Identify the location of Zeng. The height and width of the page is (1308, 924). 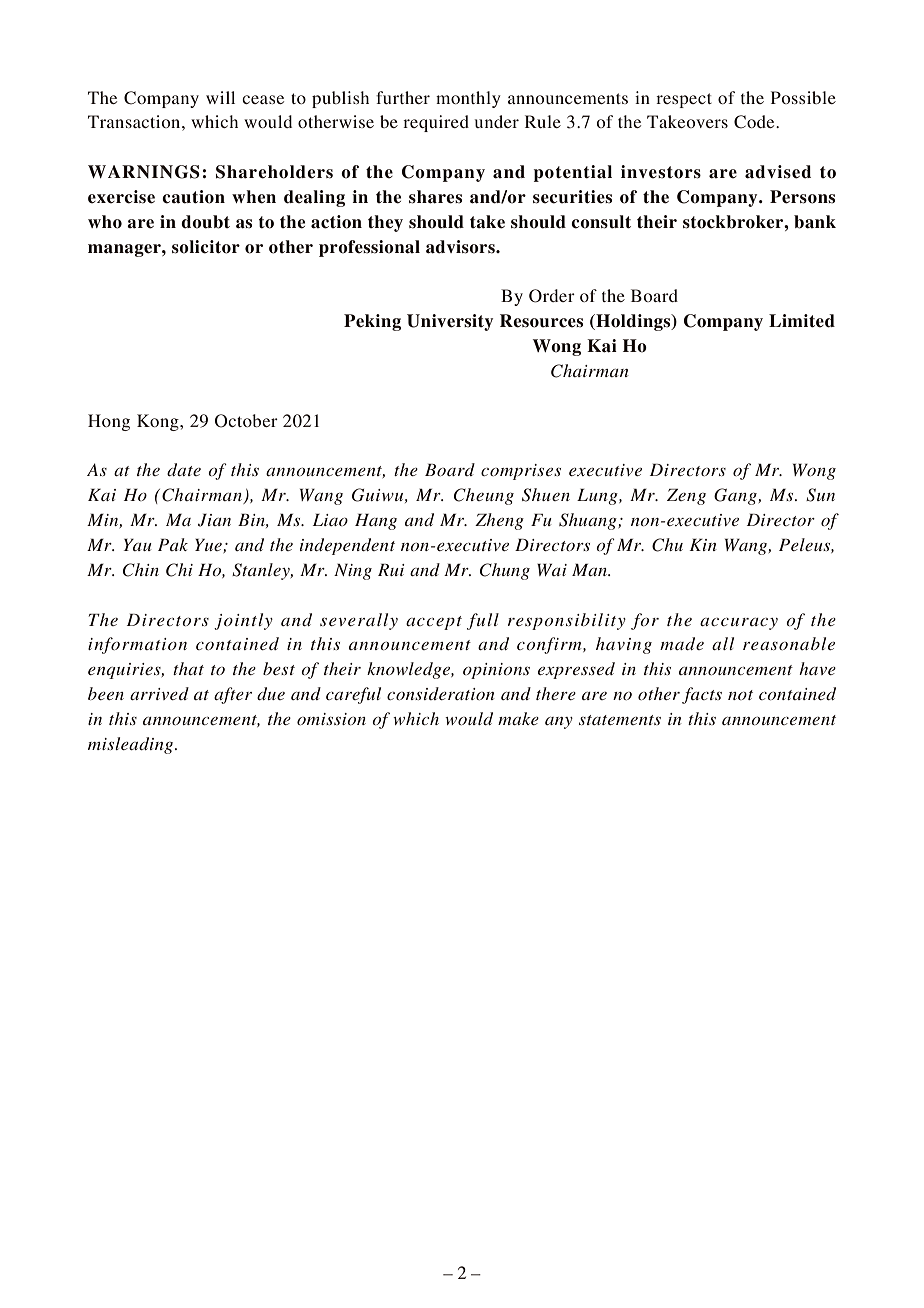
(686, 497).
